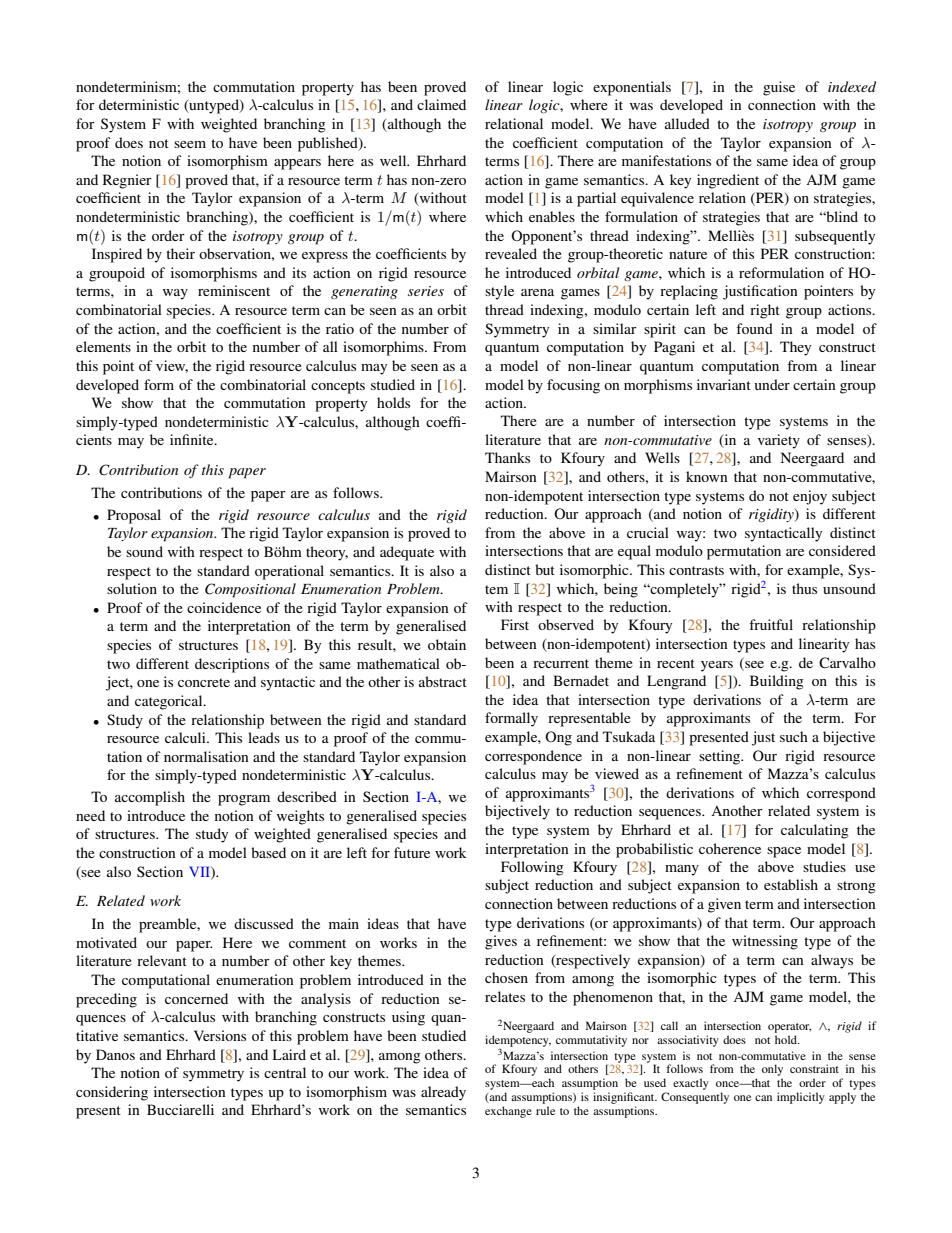 The image size is (952, 1233). Describe the element at coordinates (443, 1093) in the screenshot. I see `already` at that location.
